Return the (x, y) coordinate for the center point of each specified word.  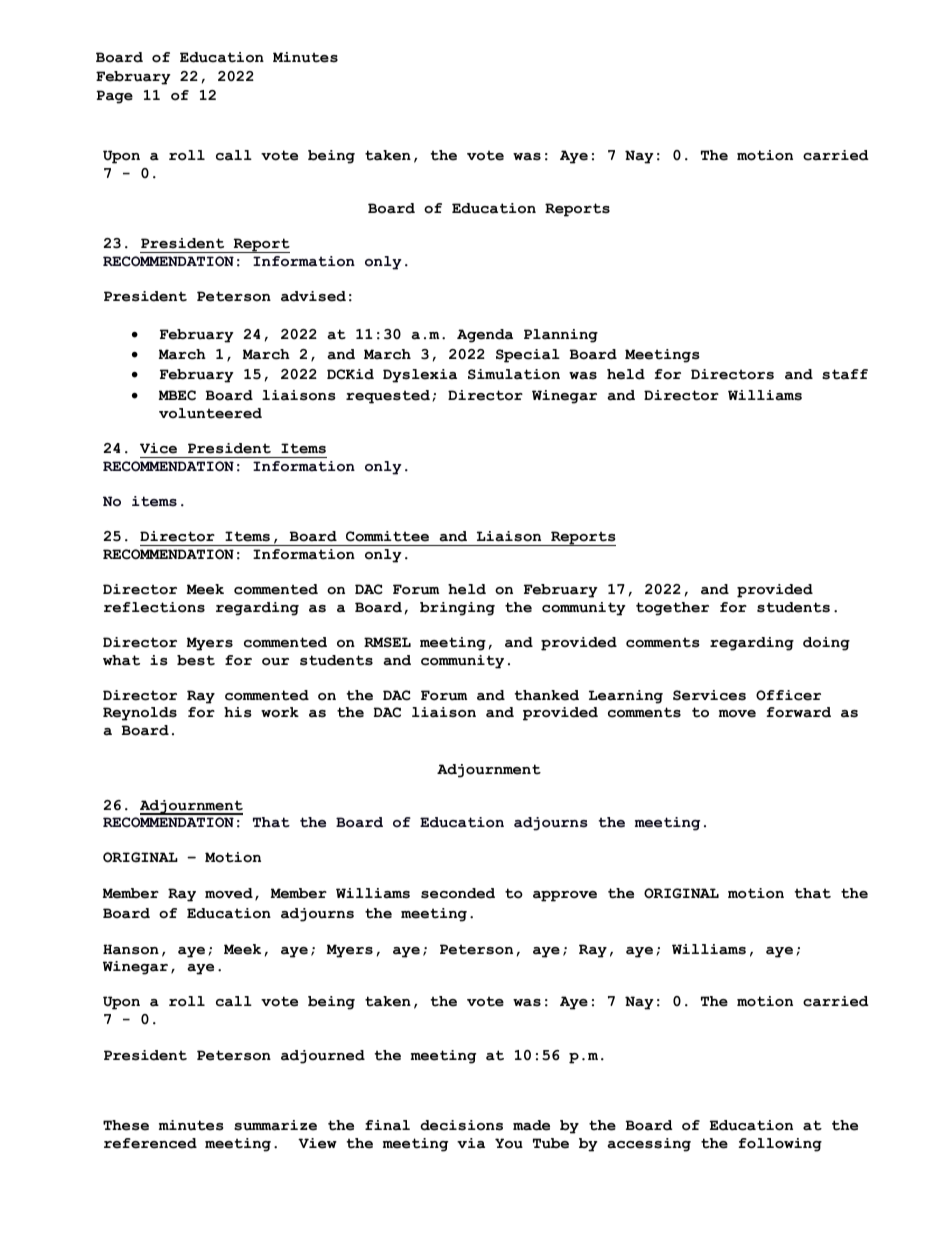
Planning (561, 336)
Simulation (514, 374)
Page (114, 97)
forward (798, 712)
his (237, 712)
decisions (461, 1125)
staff (845, 374)
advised (313, 296)
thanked (546, 695)
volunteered (210, 413)
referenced (150, 1143)
